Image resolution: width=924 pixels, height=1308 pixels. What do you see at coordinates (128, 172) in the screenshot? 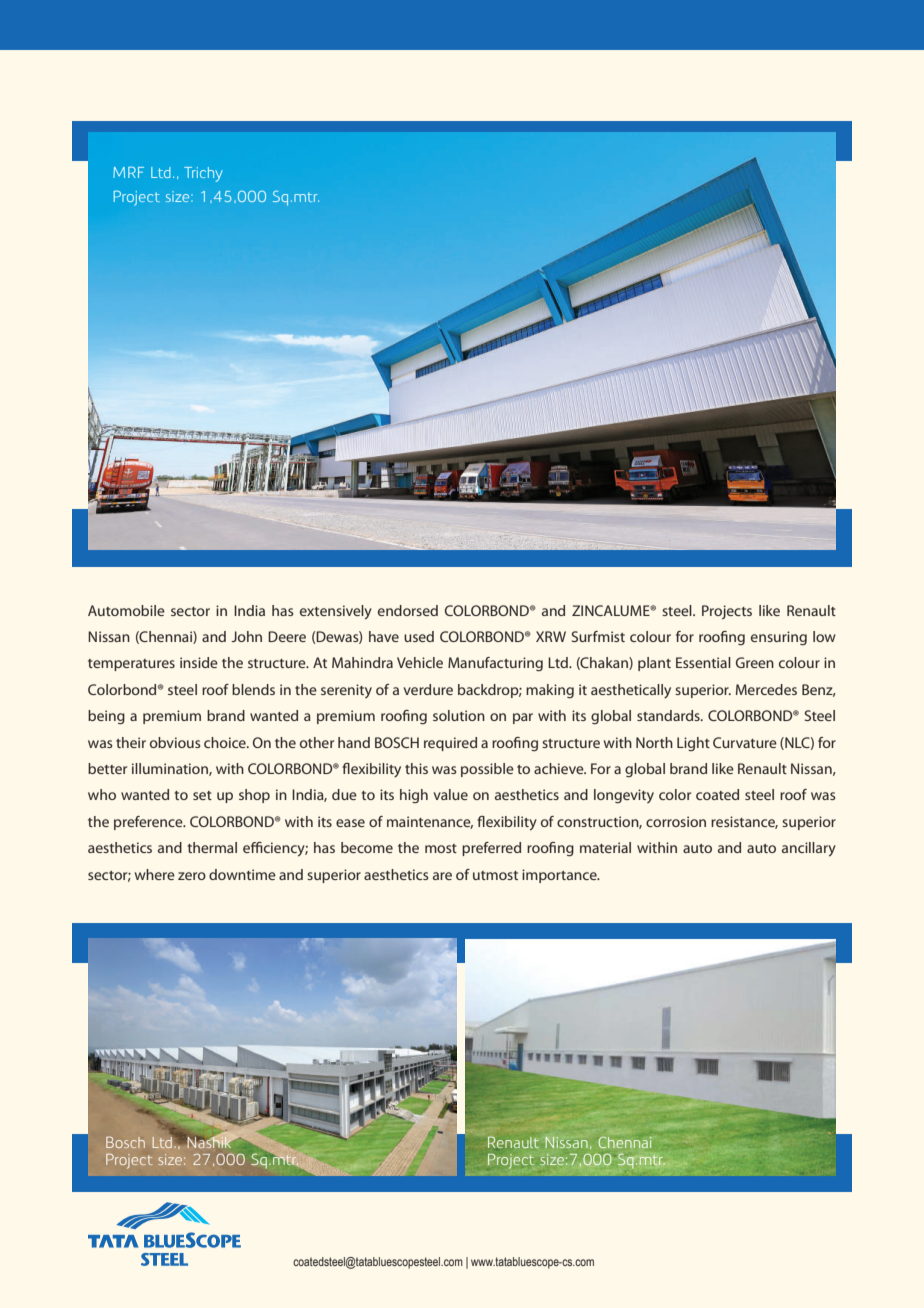
I see `MRF` at bounding box center [128, 172].
